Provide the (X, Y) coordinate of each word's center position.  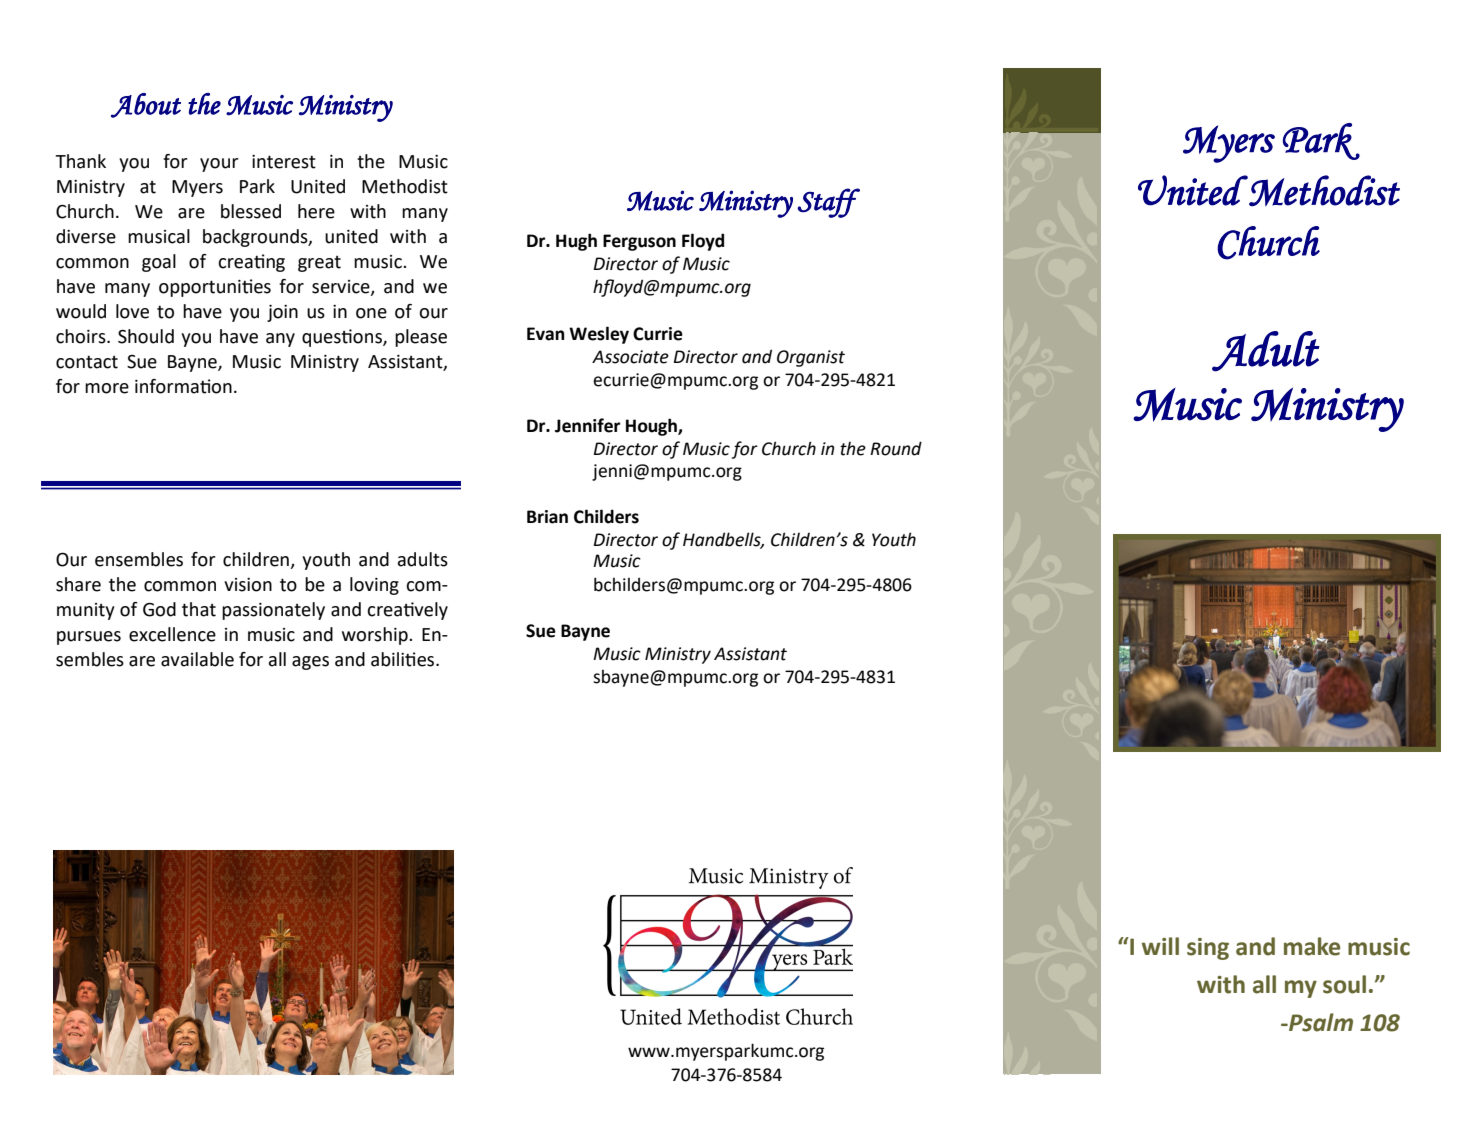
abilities (404, 659)
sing (1208, 949)
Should (146, 336)
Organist (811, 358)
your (219, 165)
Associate (630, 357)
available (197, 659)
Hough (652, 427)
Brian (547, 517)
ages (310, 663)
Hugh (576, 242)
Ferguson (639, 242)
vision (248, 585)
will (1160, 946)
